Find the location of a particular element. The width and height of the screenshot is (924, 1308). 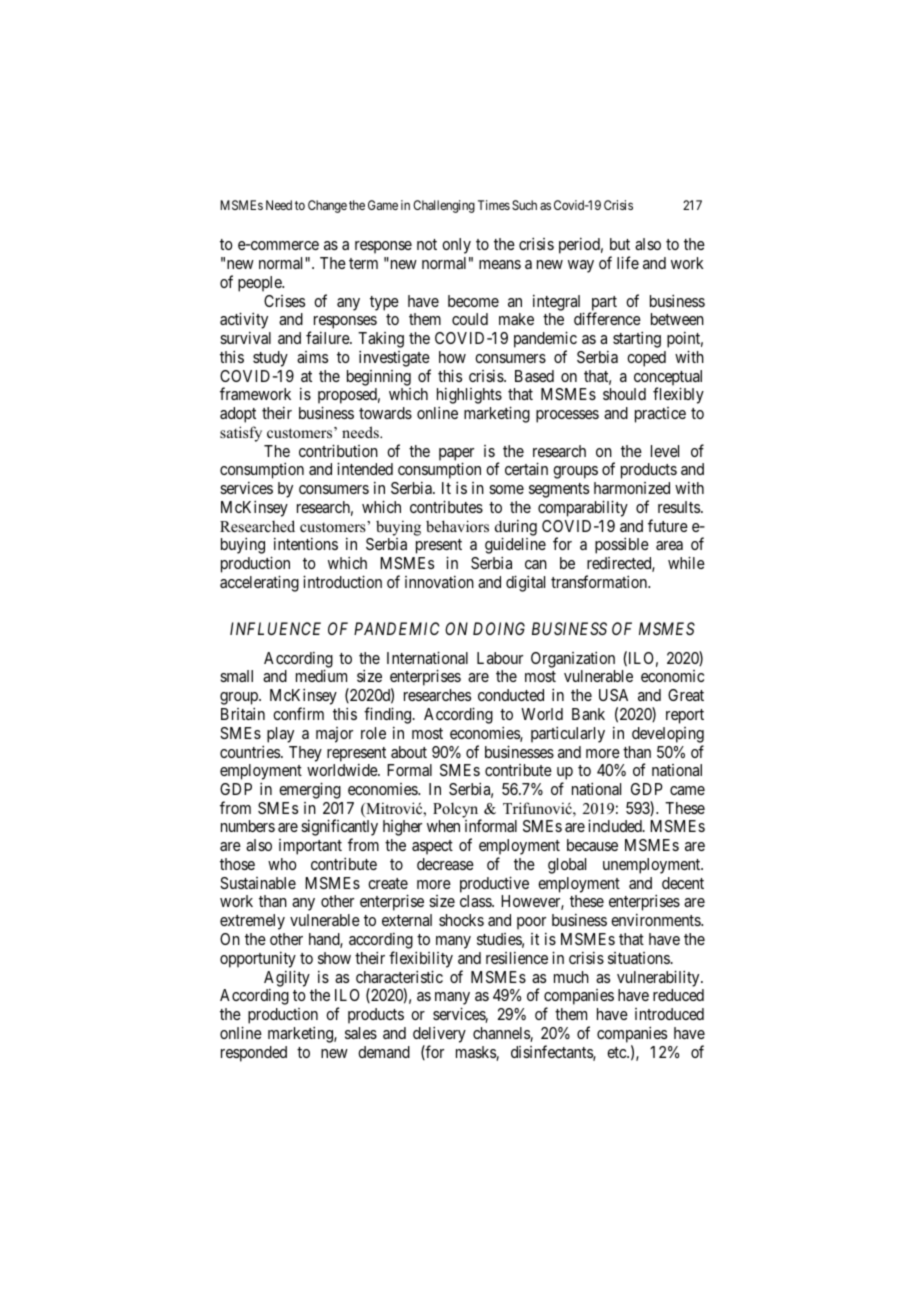

about is located at coordinates (409, 752).
